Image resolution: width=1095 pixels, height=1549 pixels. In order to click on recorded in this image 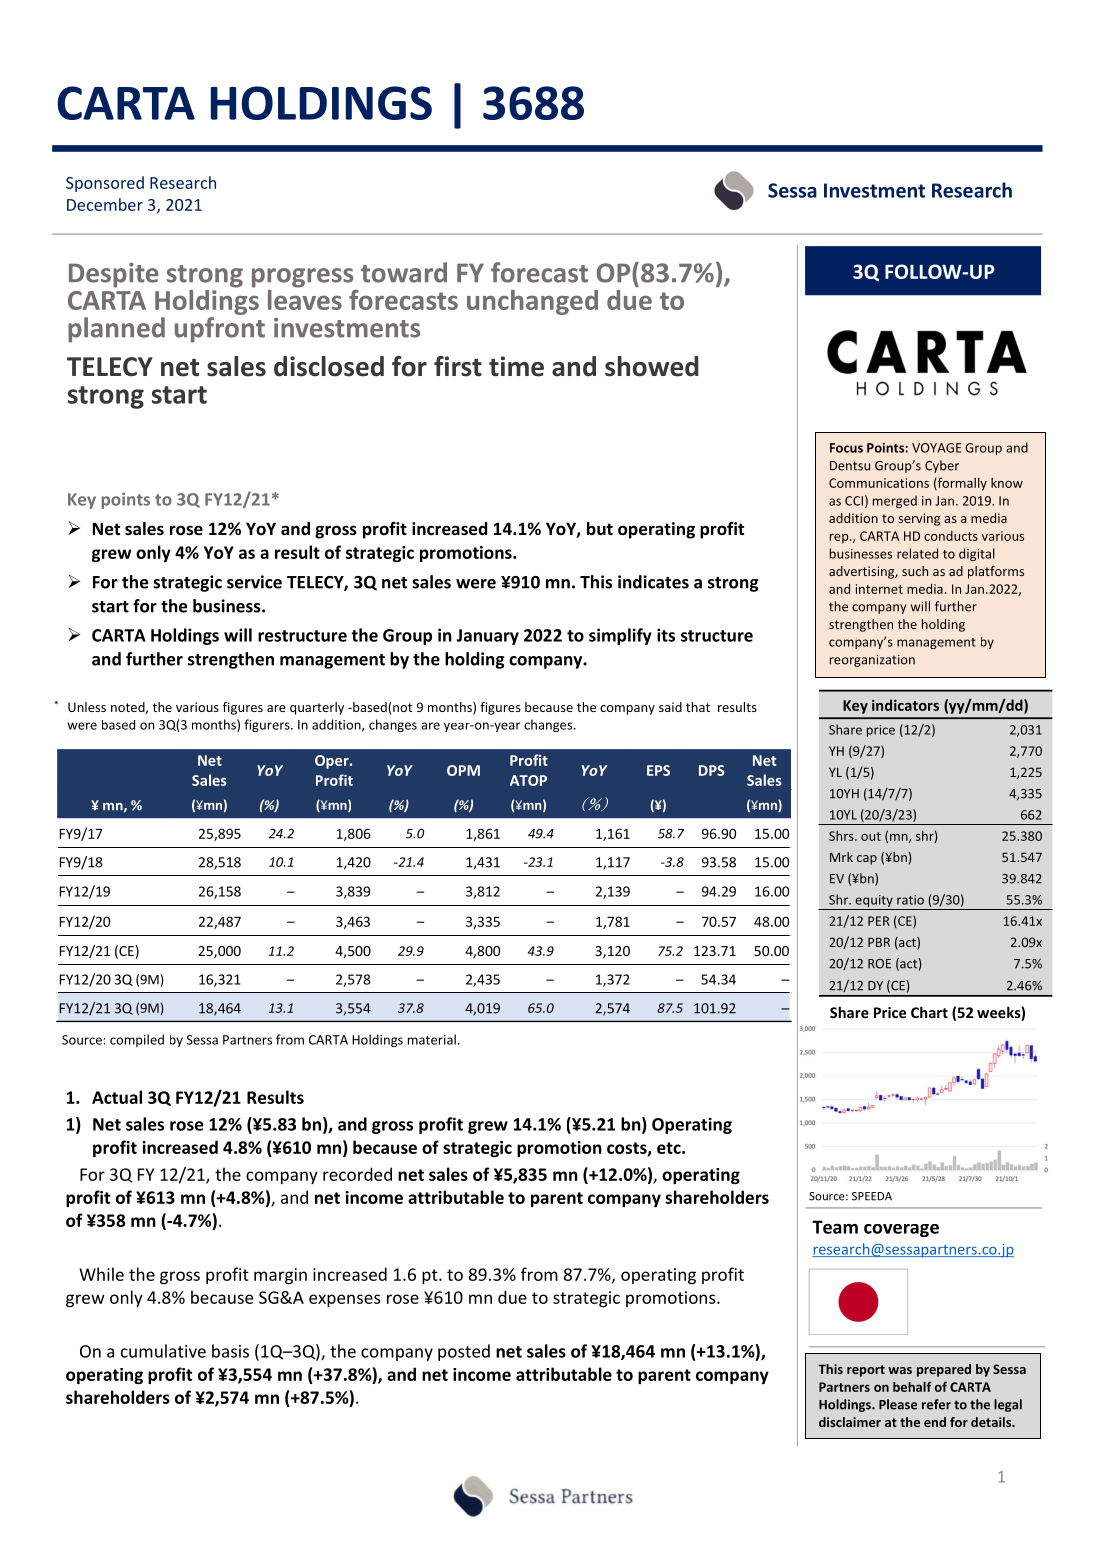, I will do `click(357, 1174)`.
